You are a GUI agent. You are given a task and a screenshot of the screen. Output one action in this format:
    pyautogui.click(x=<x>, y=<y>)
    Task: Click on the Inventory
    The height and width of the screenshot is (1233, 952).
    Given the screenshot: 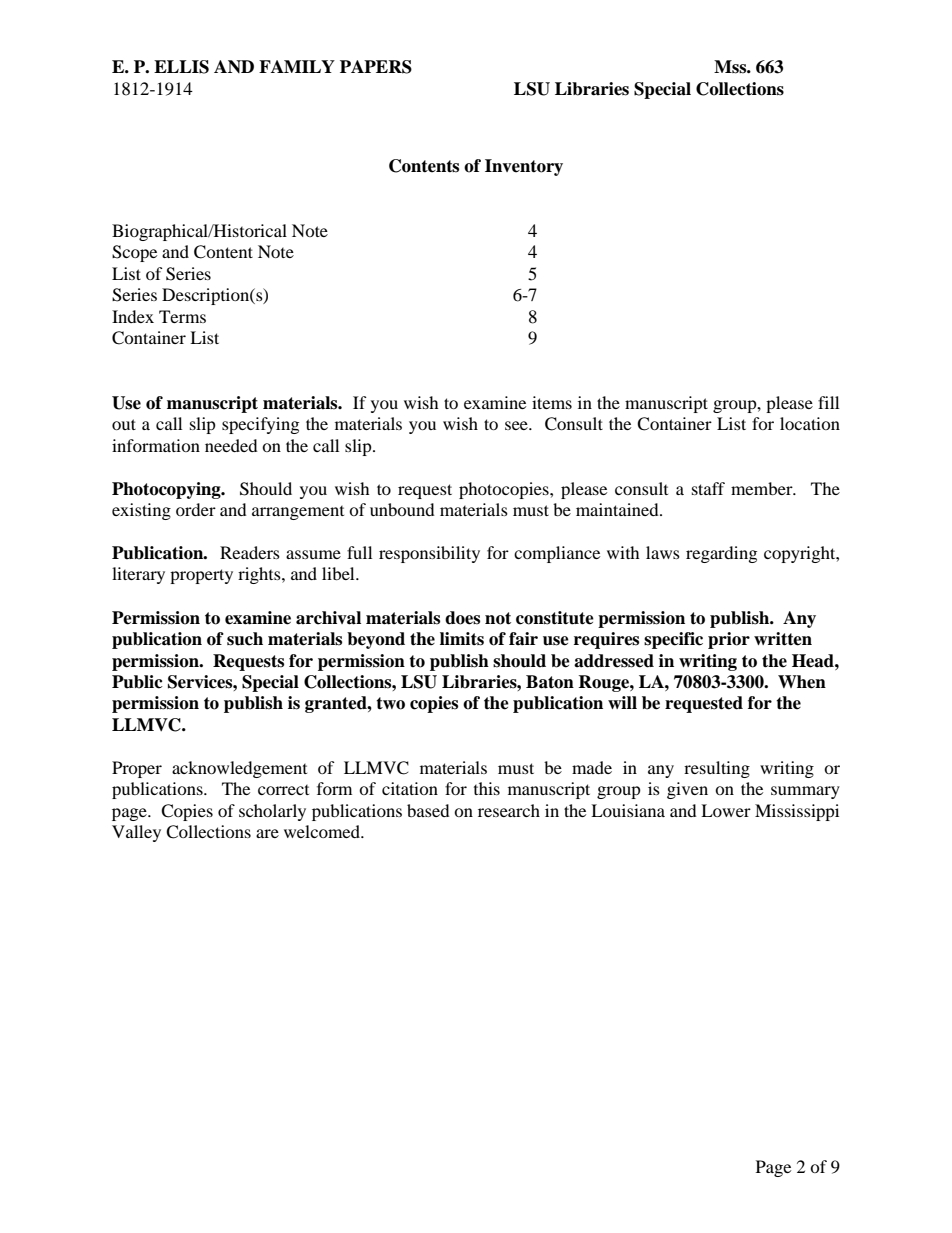 What is the action you would take?
    pyautogui.click(x=524, y=167)
